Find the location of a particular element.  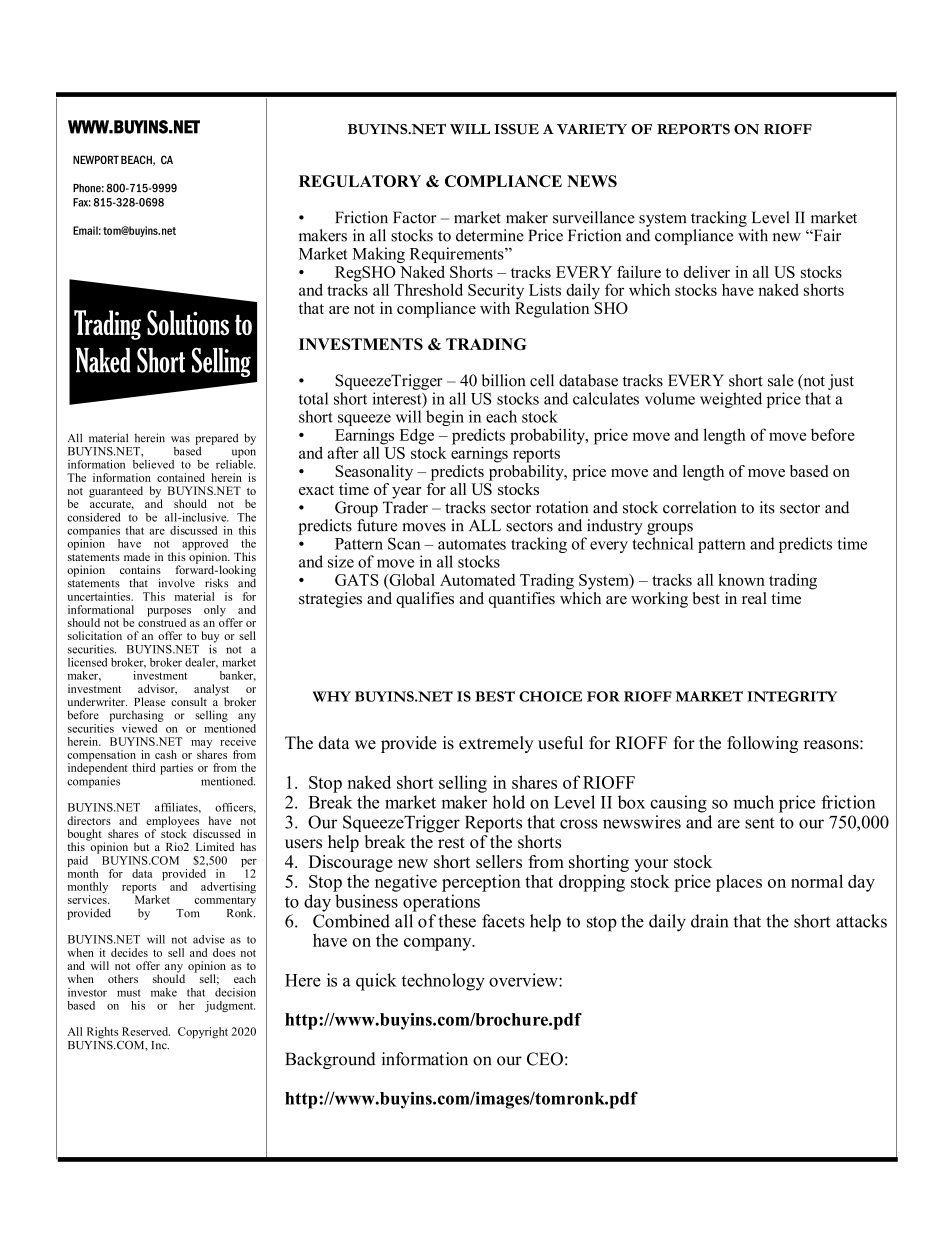

VARIETY is located at coordinates (592, 129).
